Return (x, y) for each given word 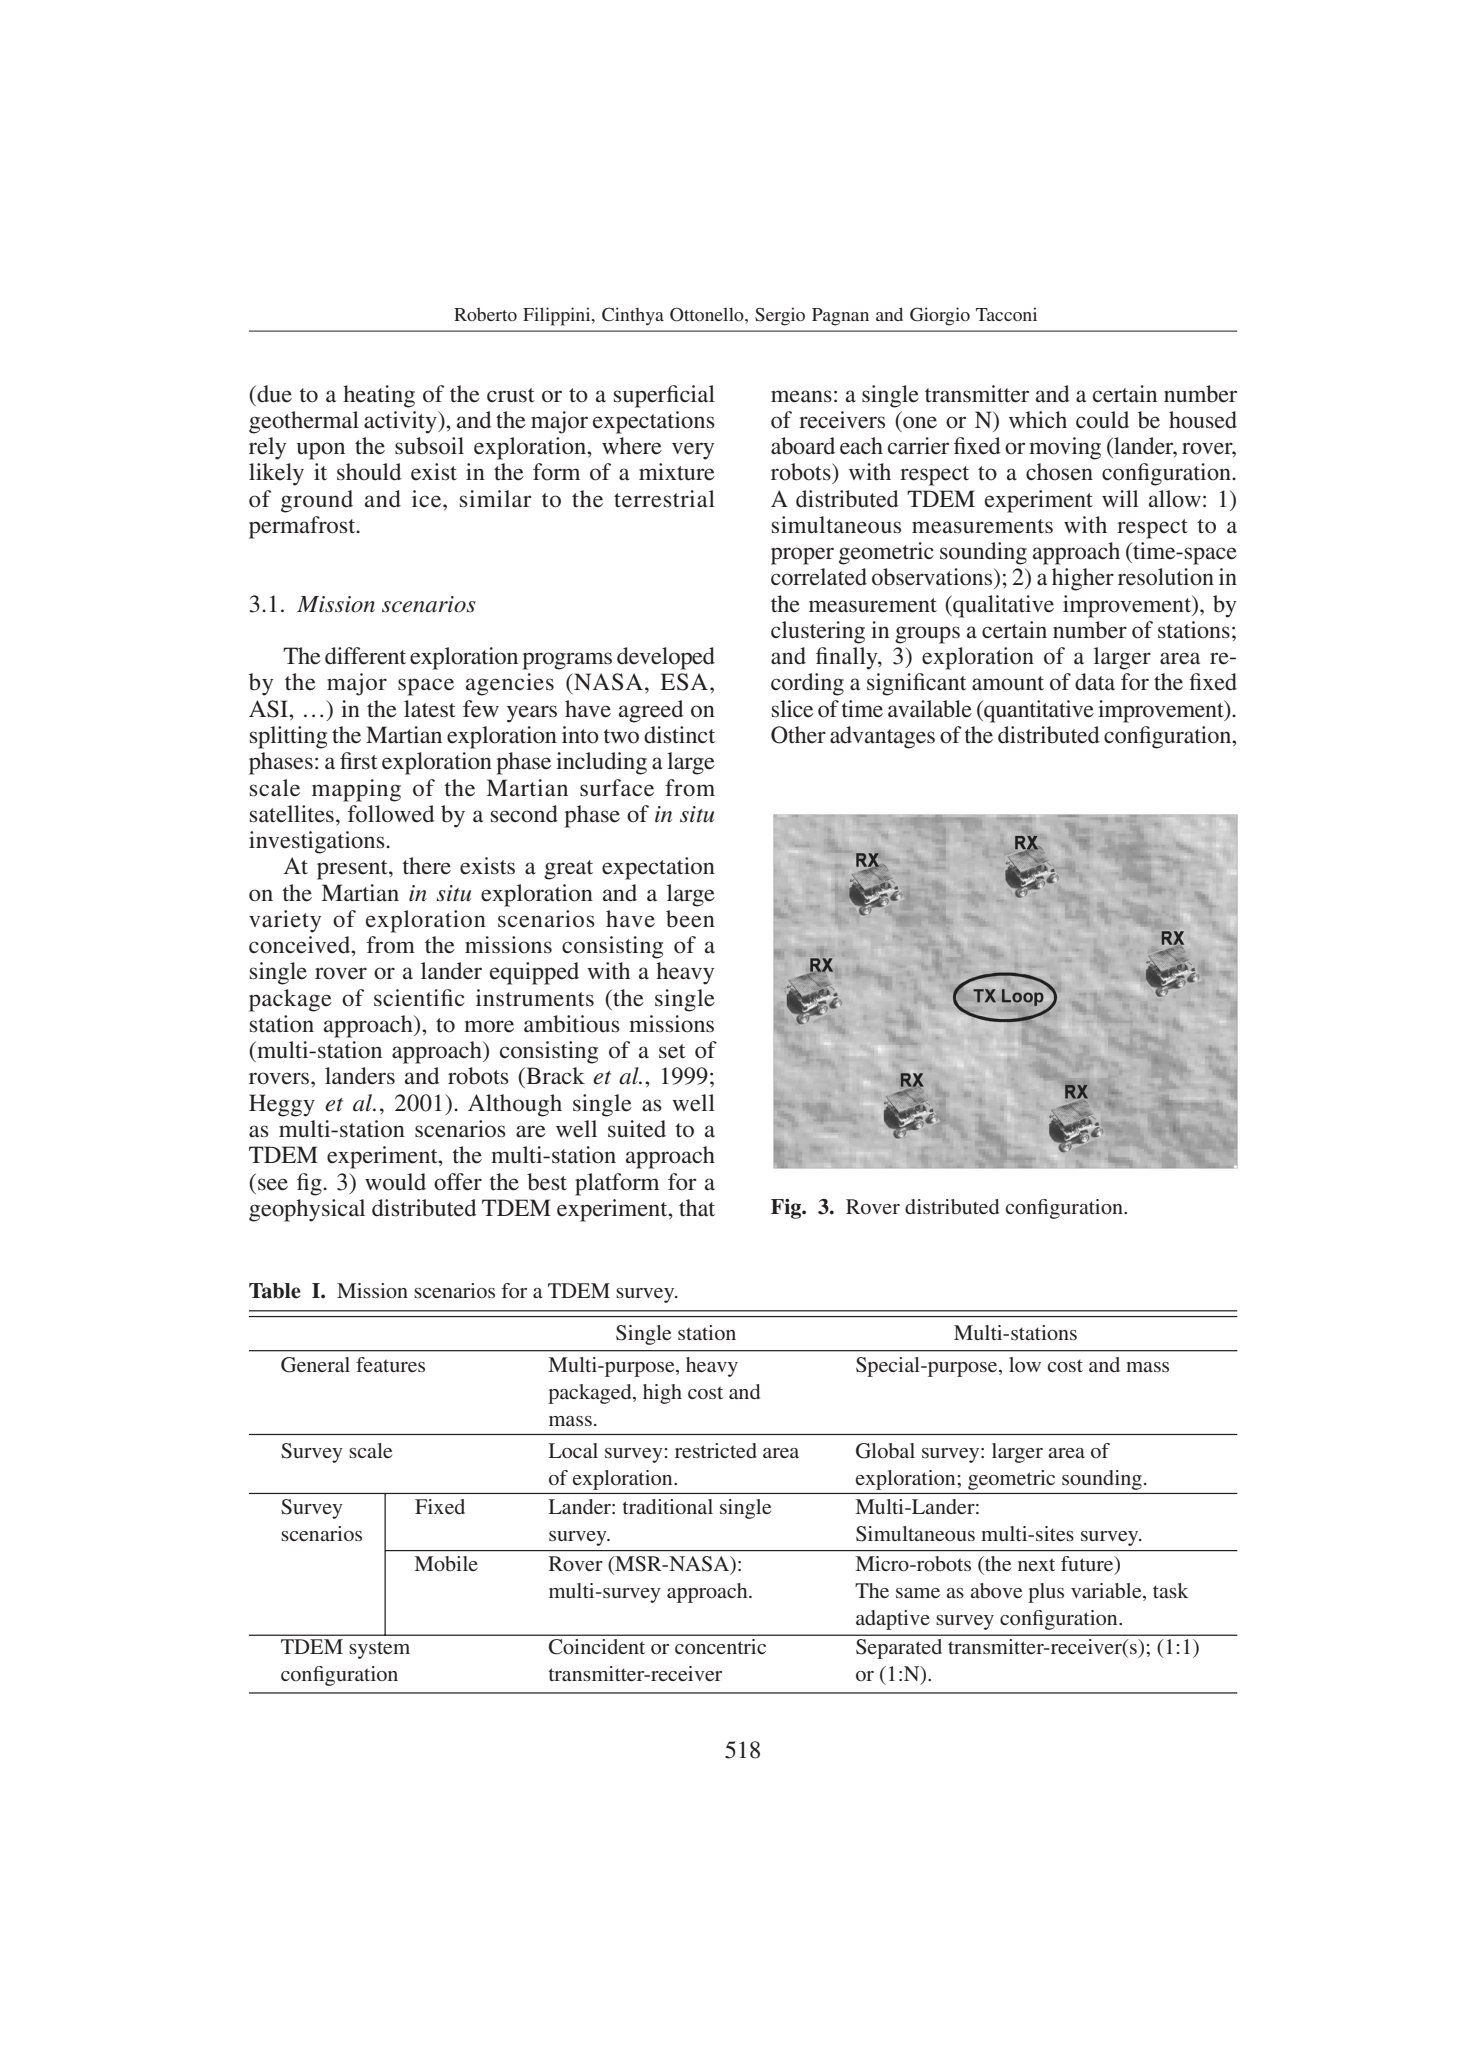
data (1095, 682)
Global (885, 1451)
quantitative (1038, 711)
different (365, 656)
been (690, 919)
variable (1107, 1592)
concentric (720, 1646)
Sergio (780, 316)
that (697, 1207)
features (390, 1364)
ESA (684, 682)
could (1102, 420)
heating (379, 396)
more (489, 1026)
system (379, 1650)
